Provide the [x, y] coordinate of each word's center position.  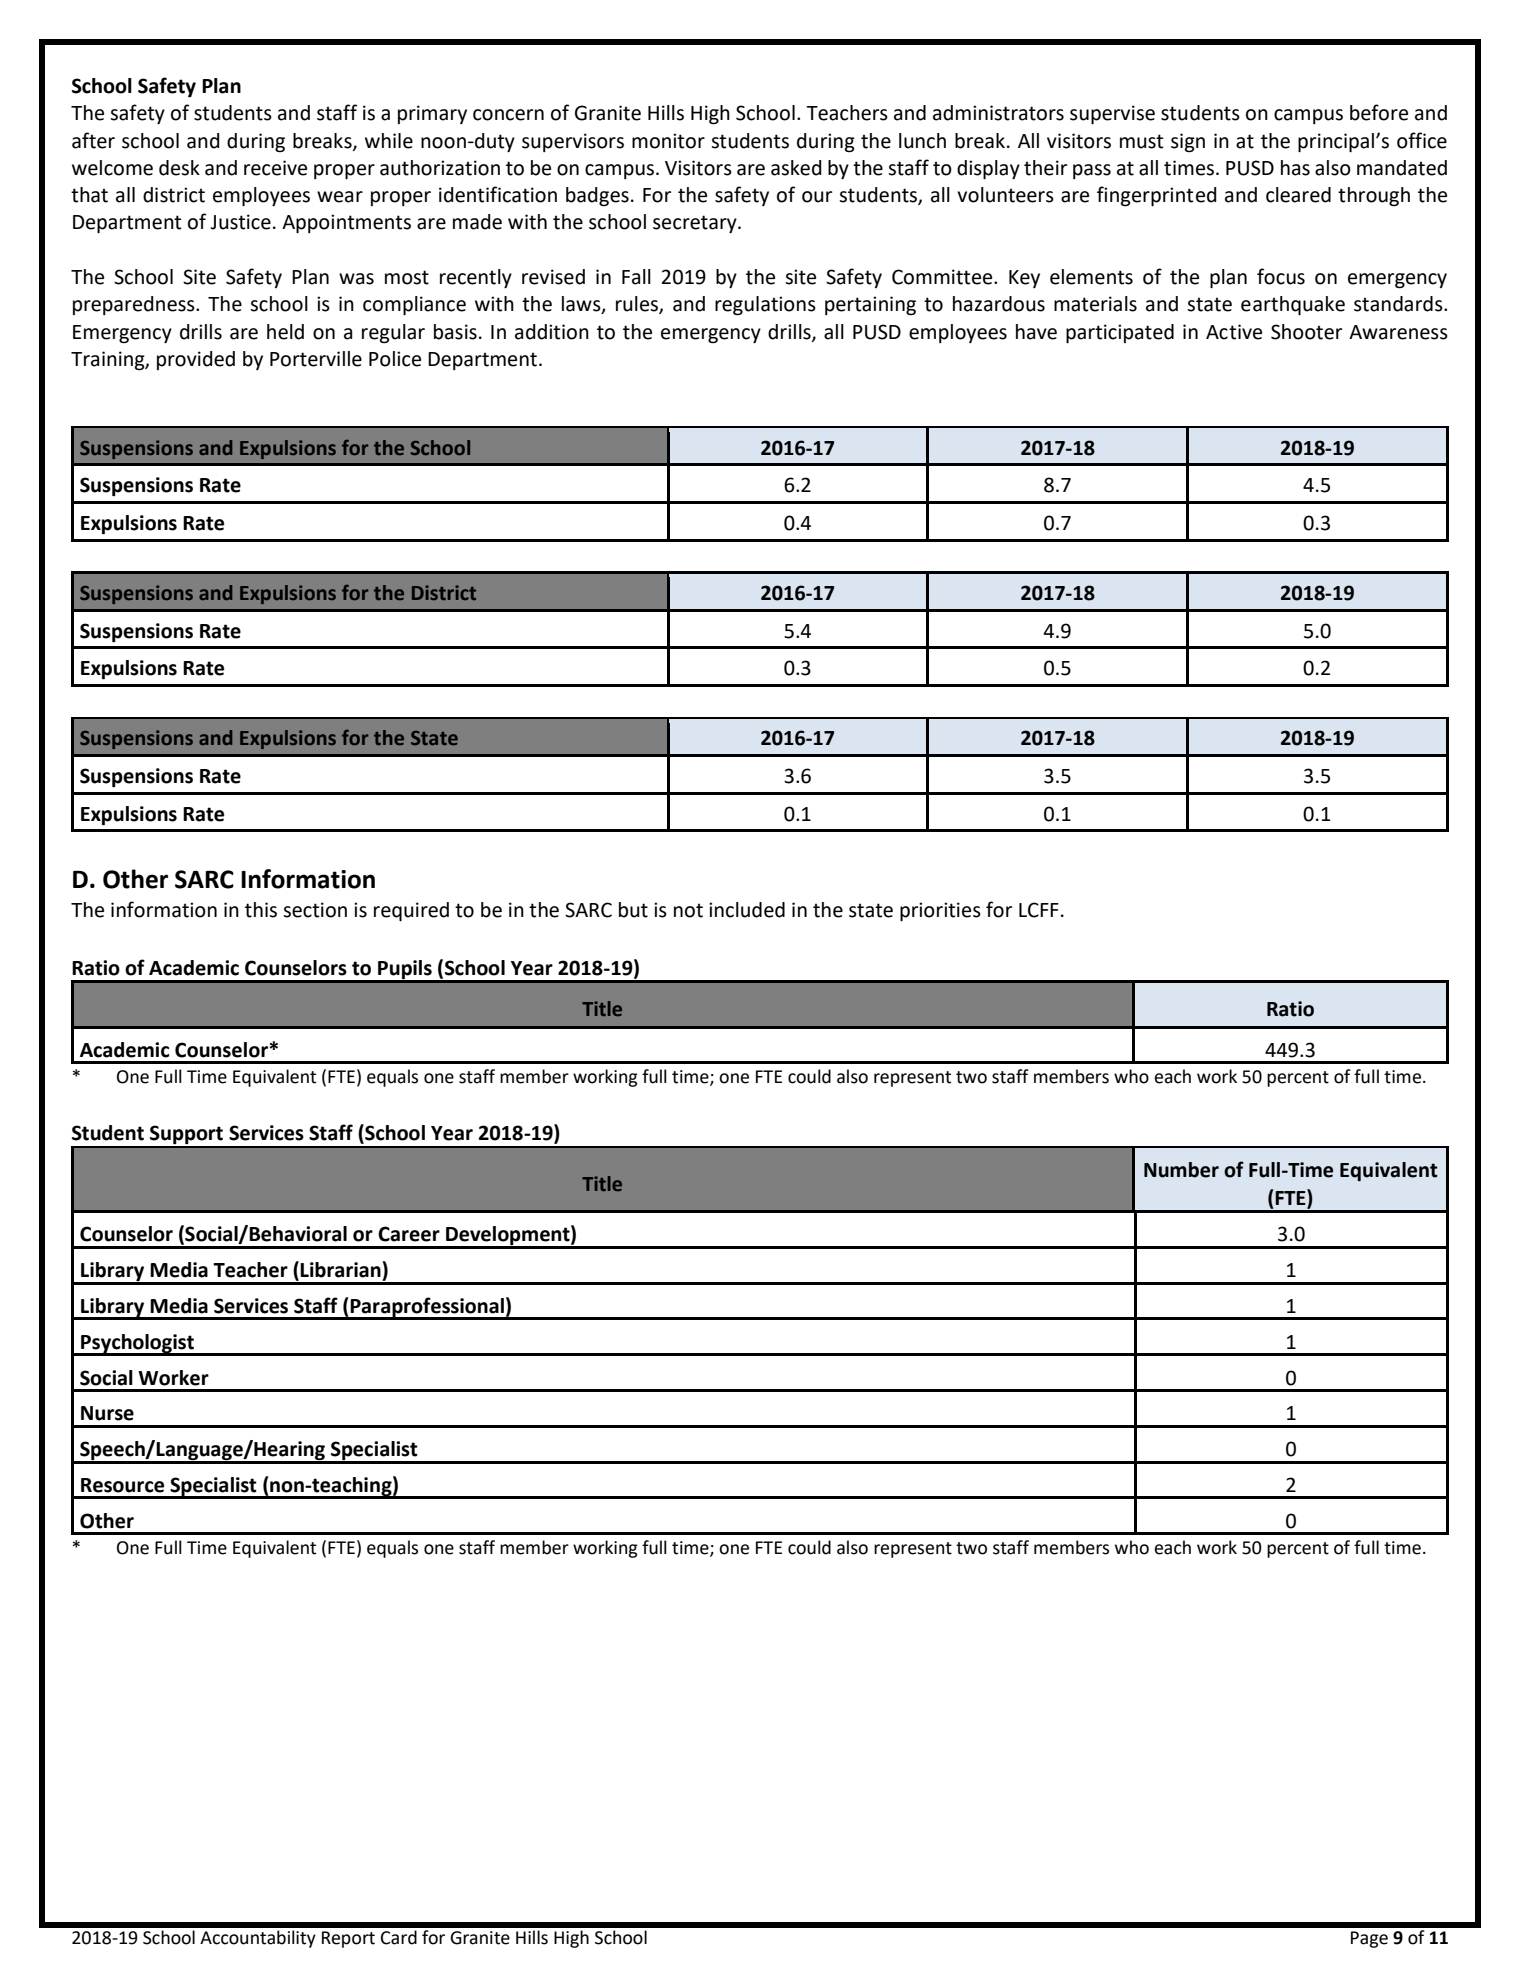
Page [1369, 1939]
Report [348, 1939]
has [1295, 168]
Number [1181, 1170]
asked [796, 168]
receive [275, 168]
